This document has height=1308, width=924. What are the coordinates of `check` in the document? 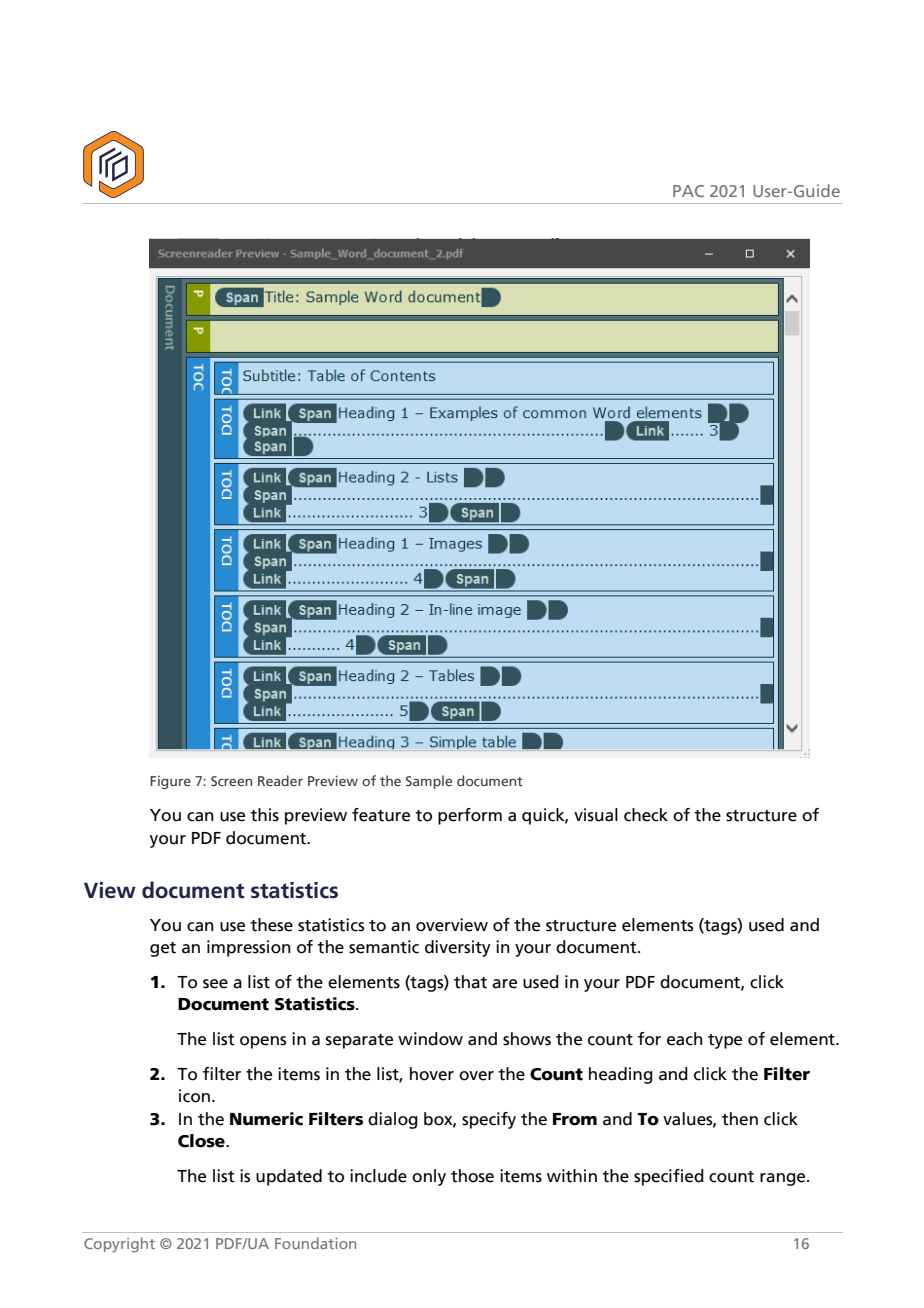 It's located at (646, 815).
